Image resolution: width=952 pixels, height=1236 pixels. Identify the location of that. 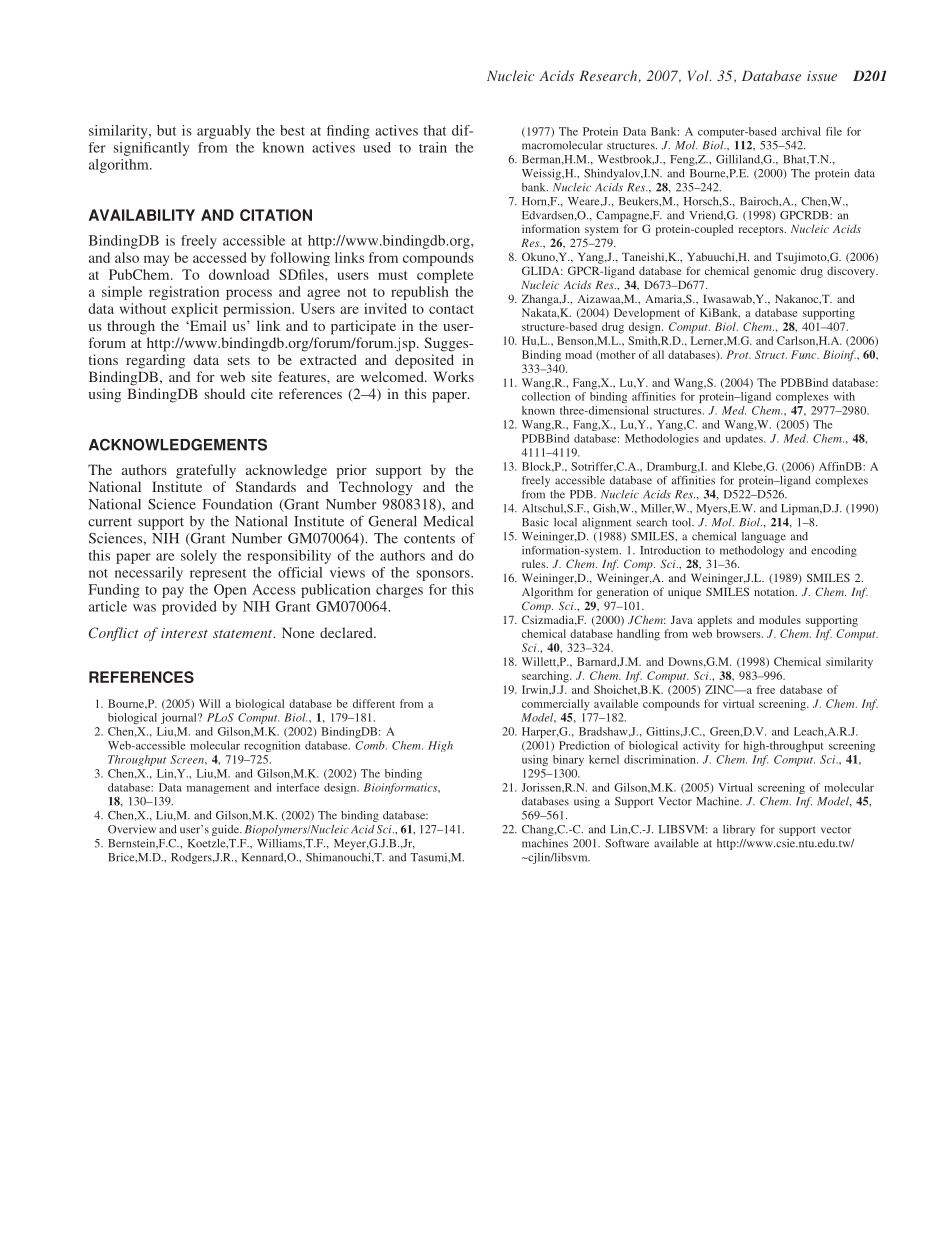
(435, 130).
